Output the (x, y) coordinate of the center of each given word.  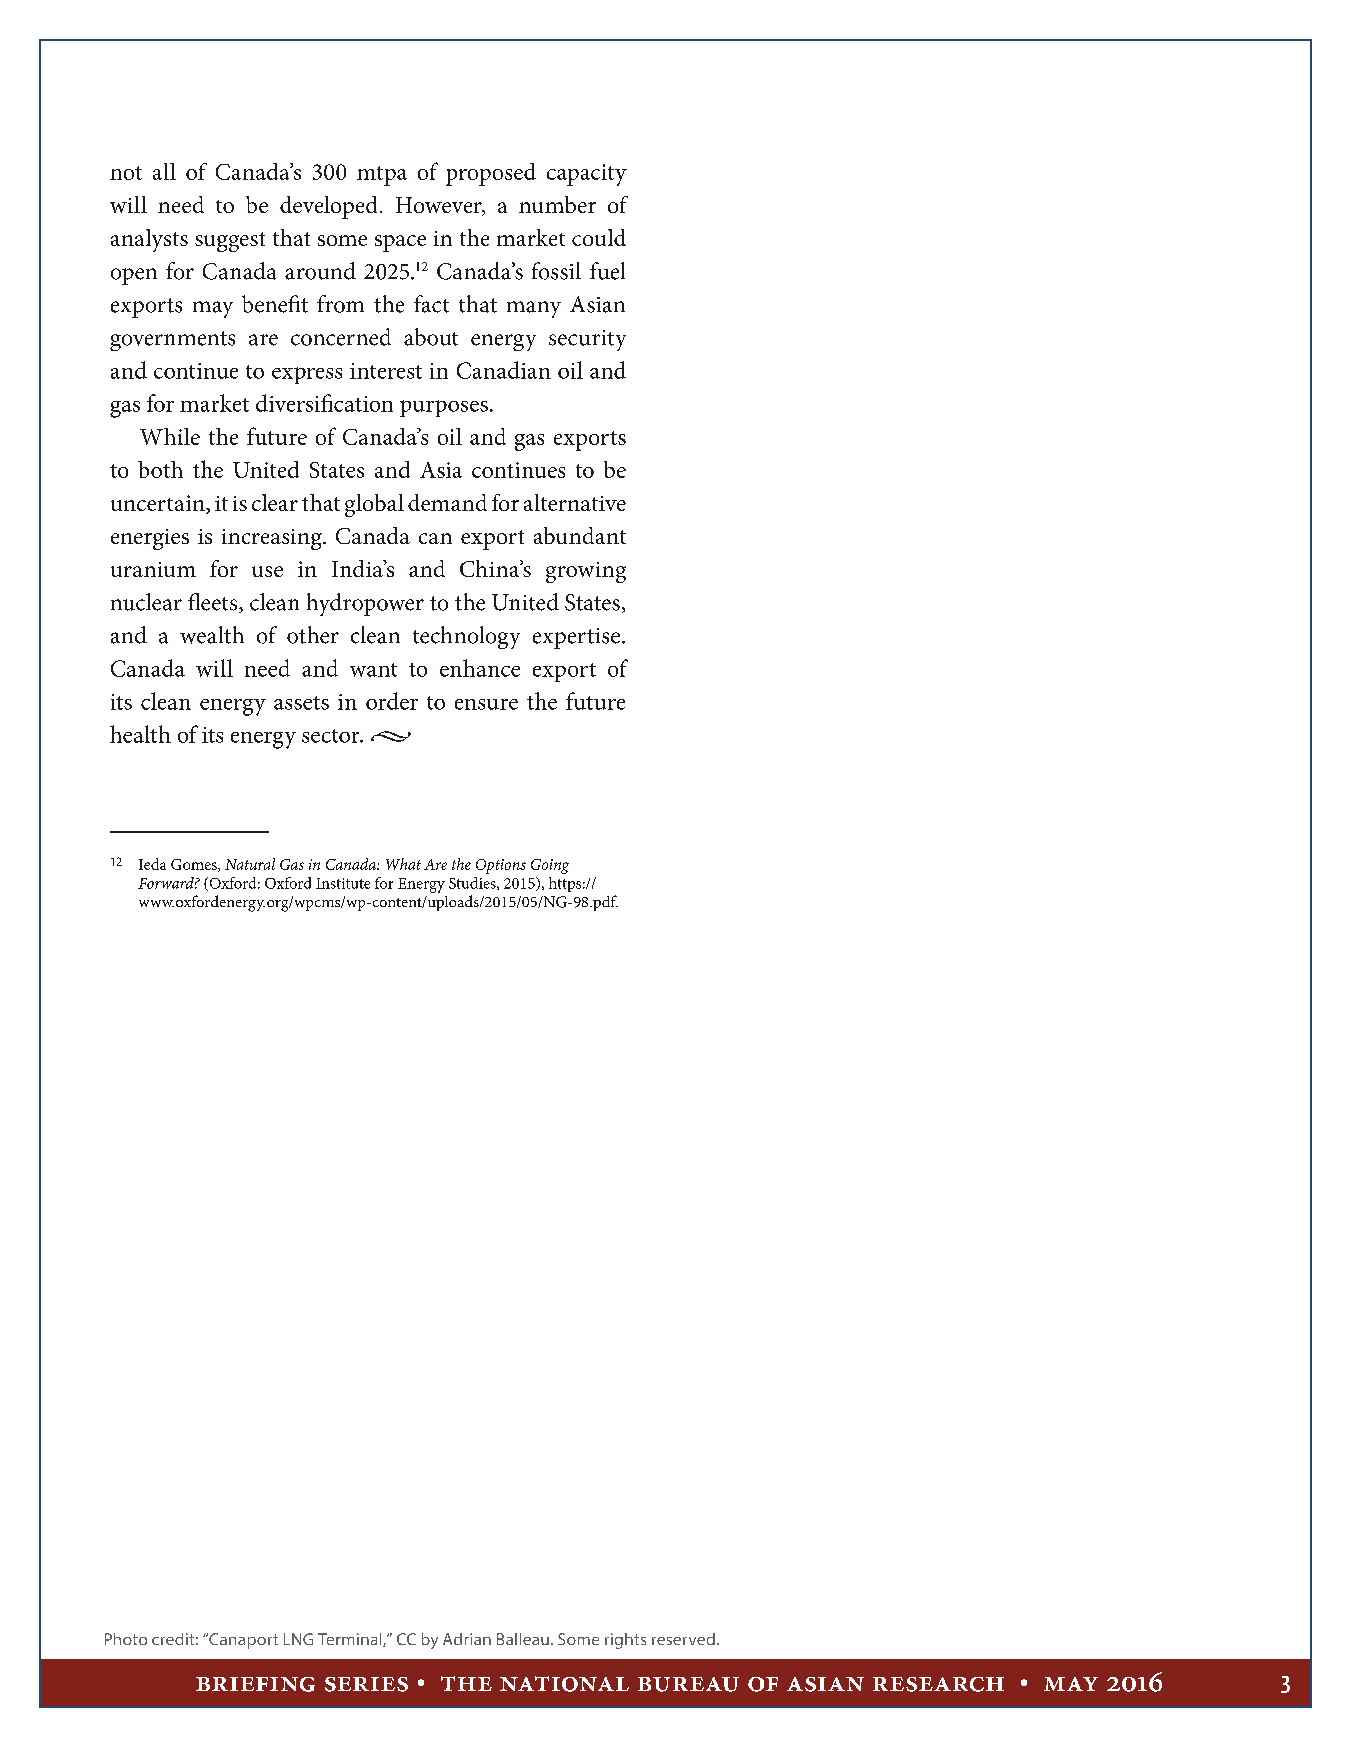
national (564, 1684)
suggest (230, 242)
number (557, 204)
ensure (486, 704)
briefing (255, 1684)
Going (550, 866)
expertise (576, 638)
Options (501, 866)
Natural (250, 864)
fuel (607, 271)
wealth (212, 635)
